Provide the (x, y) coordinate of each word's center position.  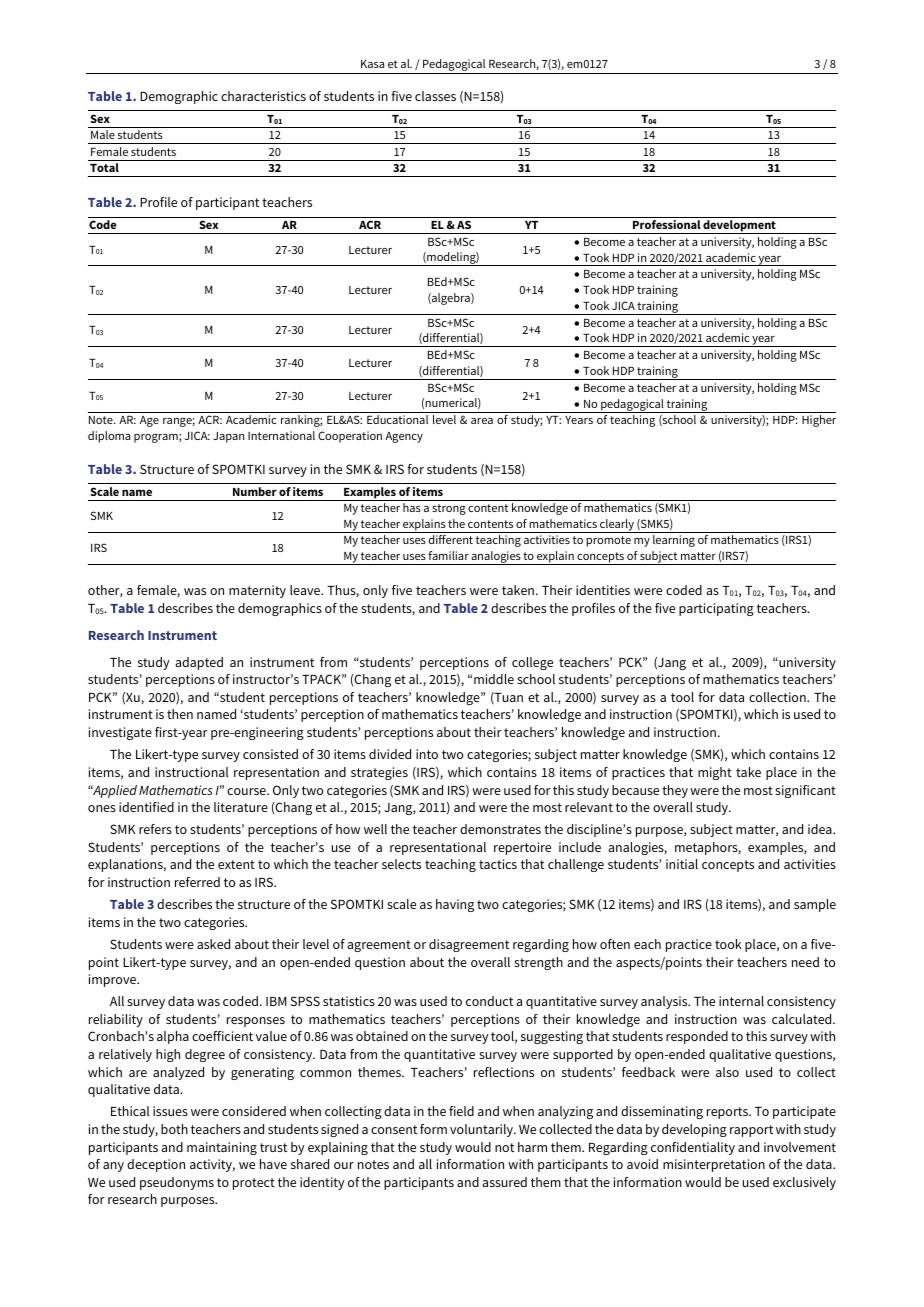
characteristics (263, 96)
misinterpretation (714, 1165)
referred (197, 882)
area (482, 421)
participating (716, 609)
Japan (228, 437)
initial (682, 864)
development (740, 227)
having (455, 905)
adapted (199, 663)
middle (494, 679)
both (174, 1129)
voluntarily (482, 1130)
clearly (617, 526)
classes (435, 96)
